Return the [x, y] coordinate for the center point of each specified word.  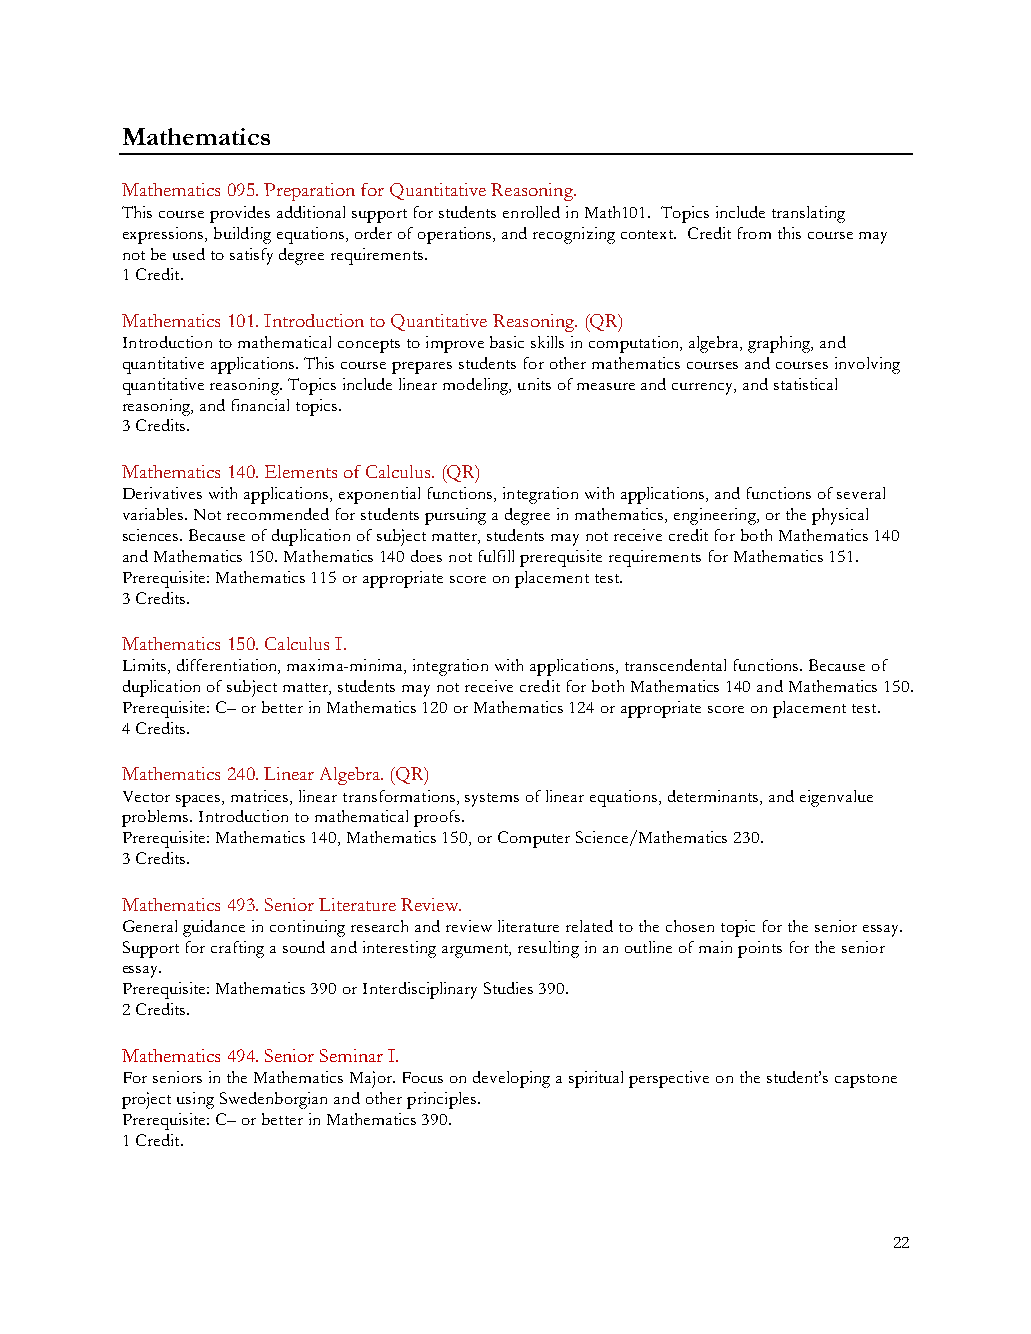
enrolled [531, 212]
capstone [866, 1081]
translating [808, 214]
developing [511, 1079]
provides [240, 214]
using [195, 1100]
